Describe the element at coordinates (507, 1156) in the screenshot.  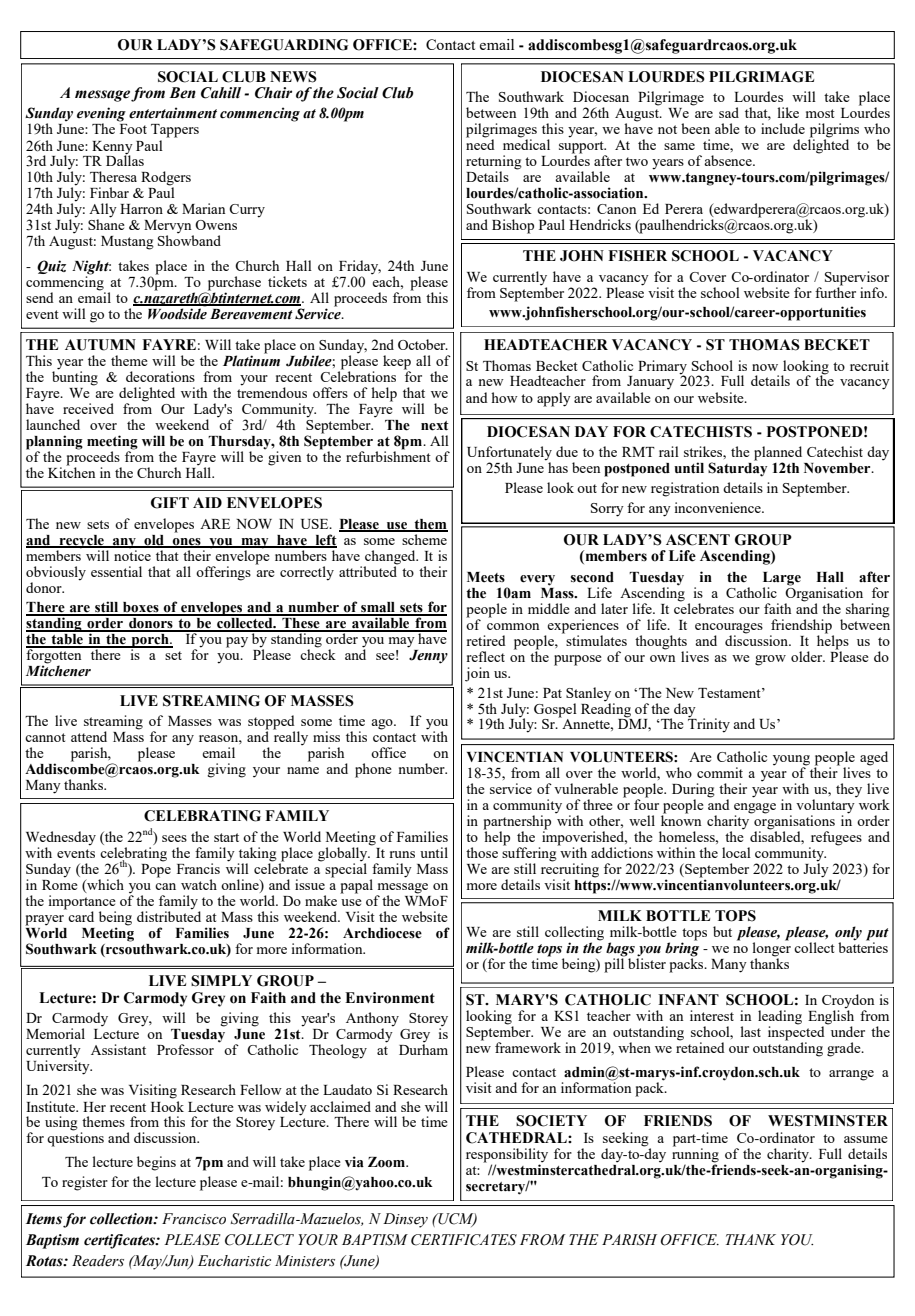
I see `responsibility` at that location.
